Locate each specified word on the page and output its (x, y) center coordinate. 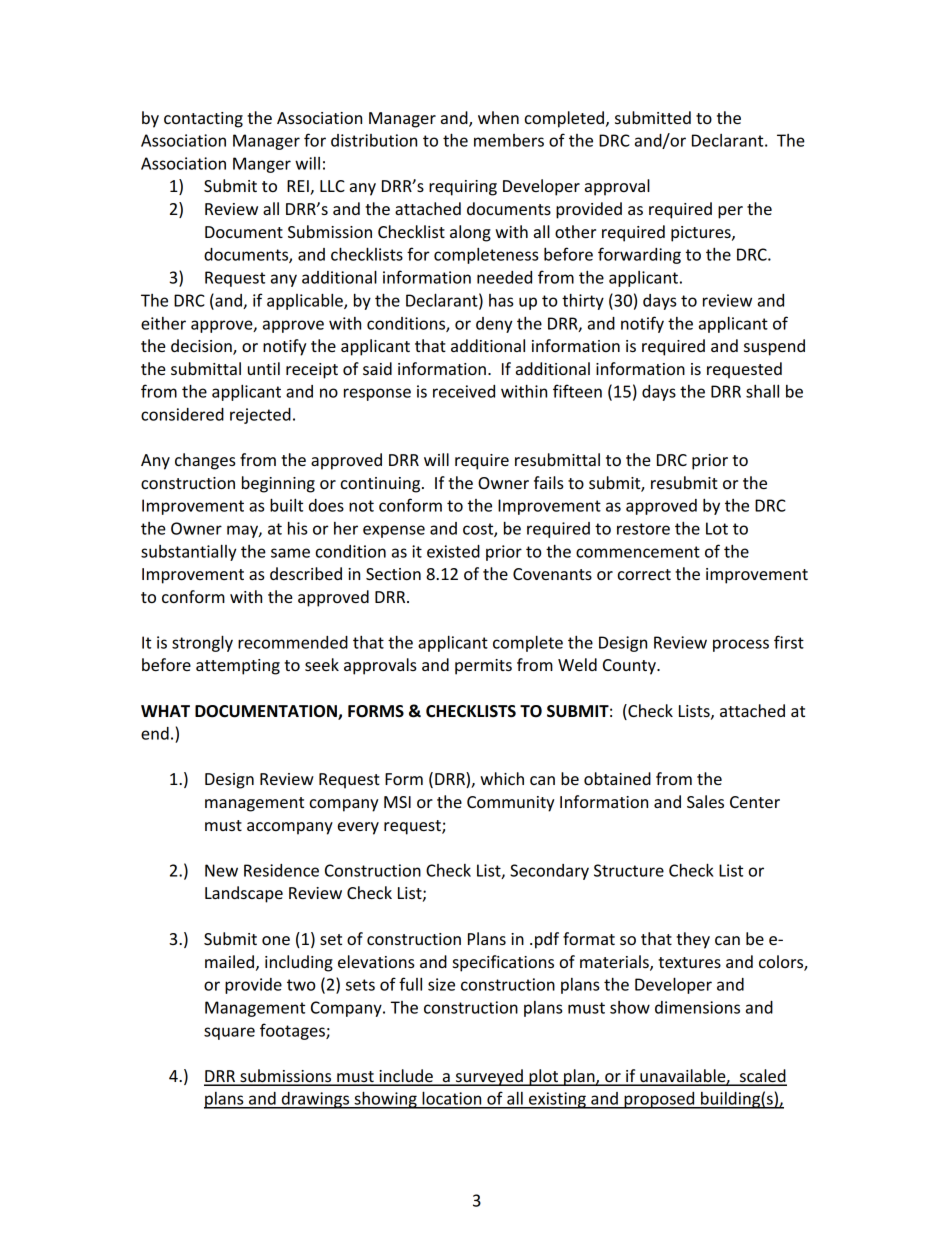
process (741, 645)
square (229, 1033)
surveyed (489, 1077)
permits (483, 667)
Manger (262, 165)
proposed (659, 1100)
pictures (702, 234)
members (509, 140)
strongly (202, 643)
